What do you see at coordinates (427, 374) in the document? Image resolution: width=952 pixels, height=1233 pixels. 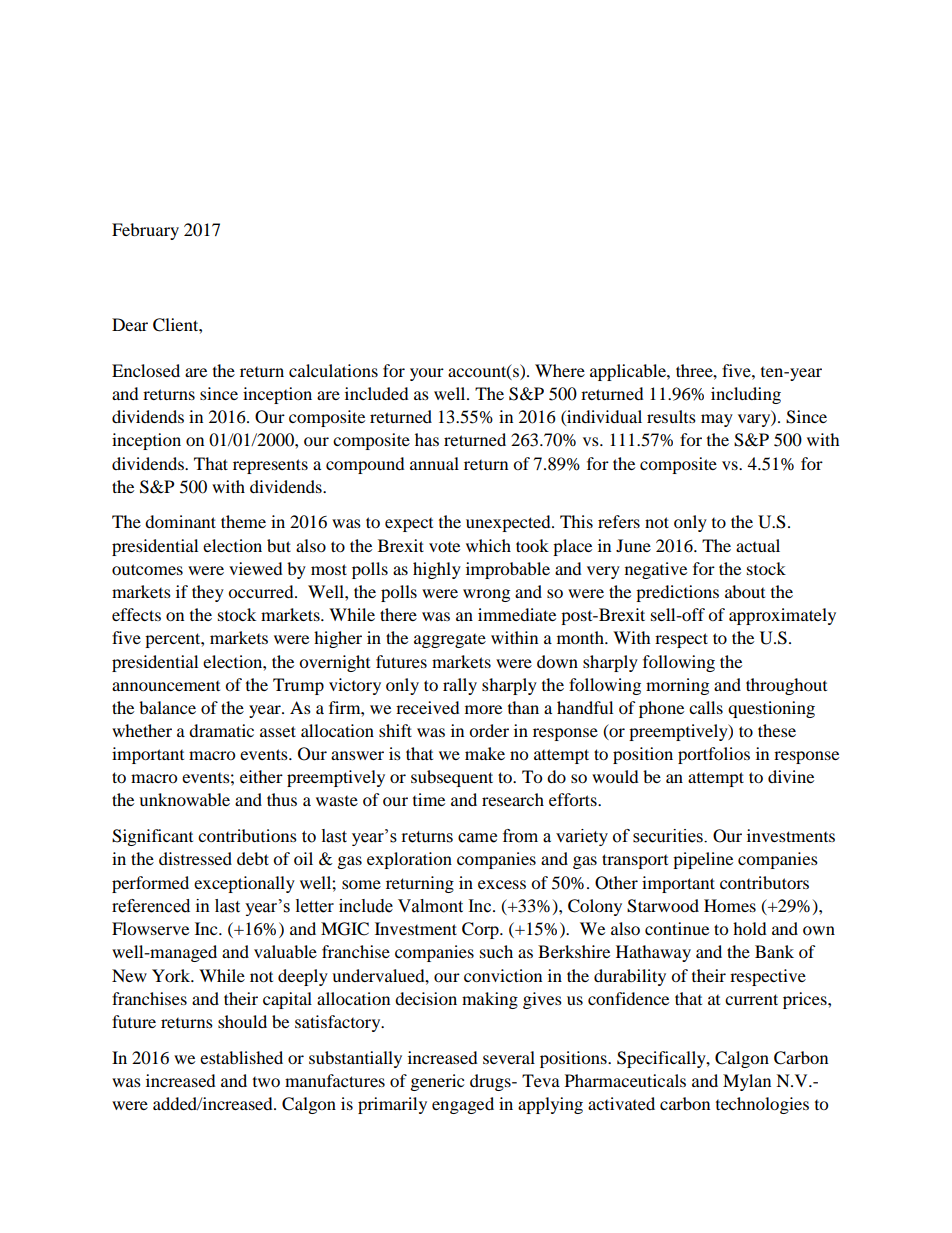 I see `your` at bounding box center [427, 374].
